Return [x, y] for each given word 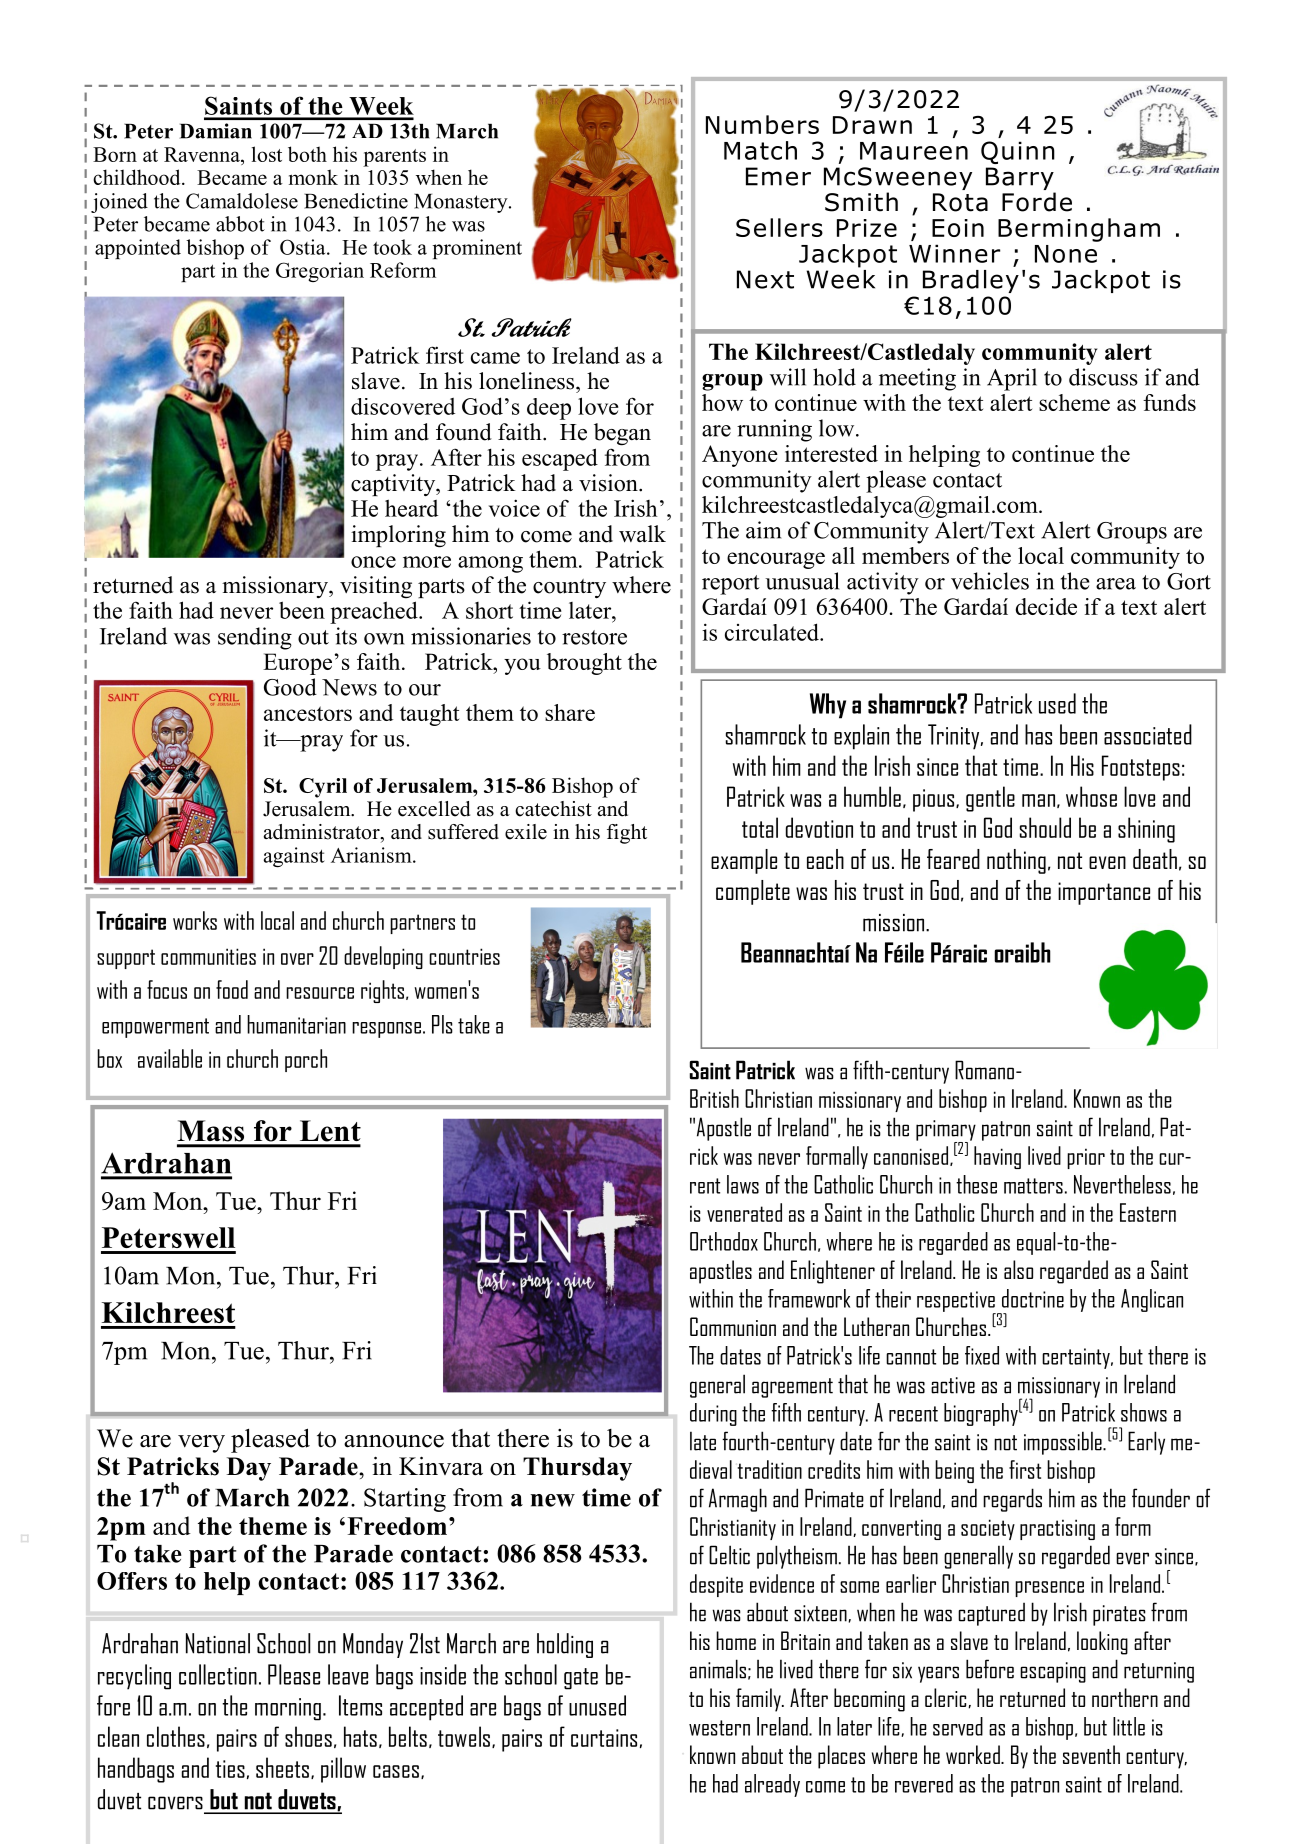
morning [288, 1709]
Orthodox [724, 1241]
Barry [1021, 180]
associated [1148, 734]
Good [290, 687]
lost [267, 154]
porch [306, 1060]
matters [1033, 1186]
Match [760, 150]
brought [584, 664]
